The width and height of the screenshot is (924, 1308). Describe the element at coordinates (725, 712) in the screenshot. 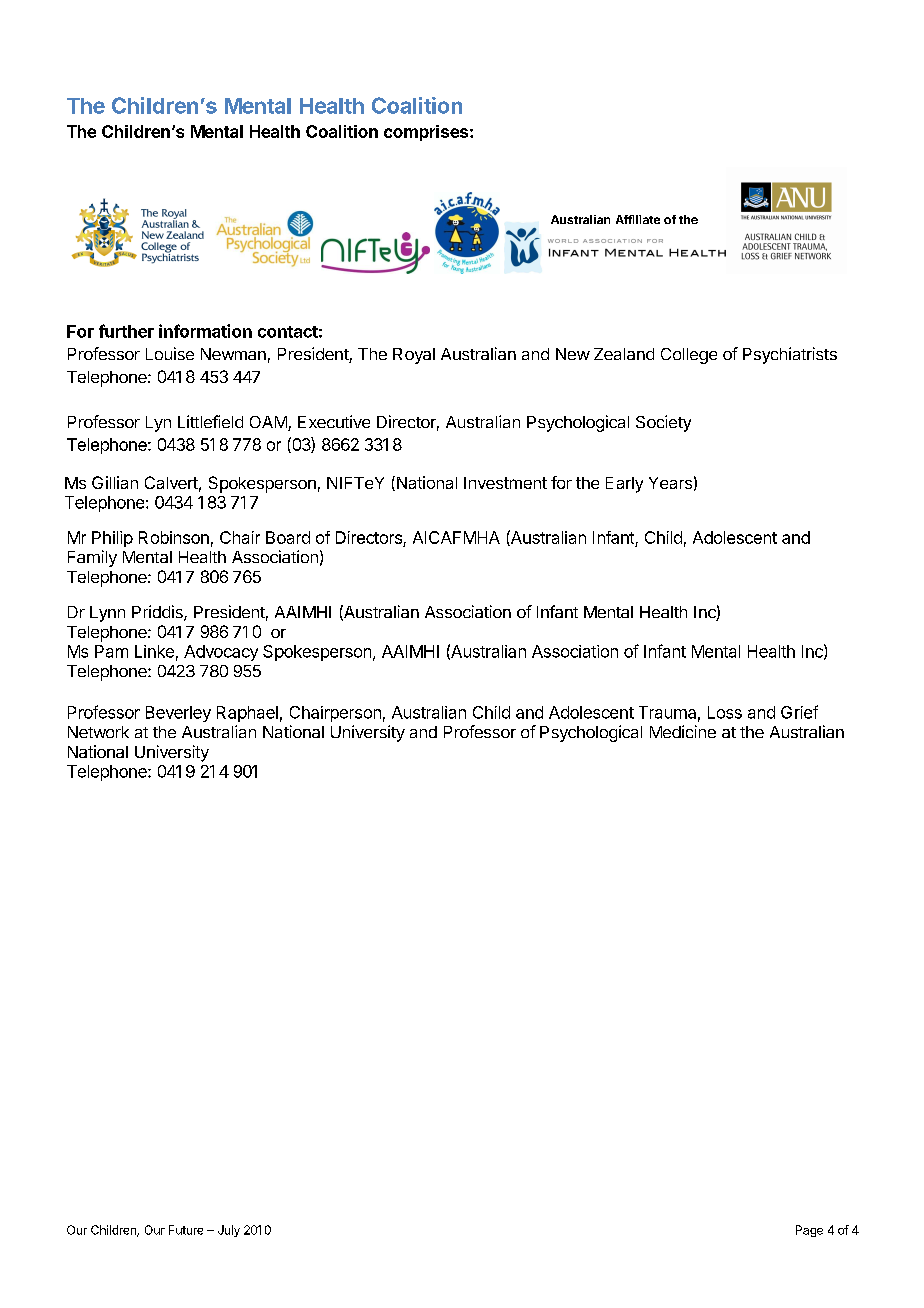

I see `Loss` at that location.
